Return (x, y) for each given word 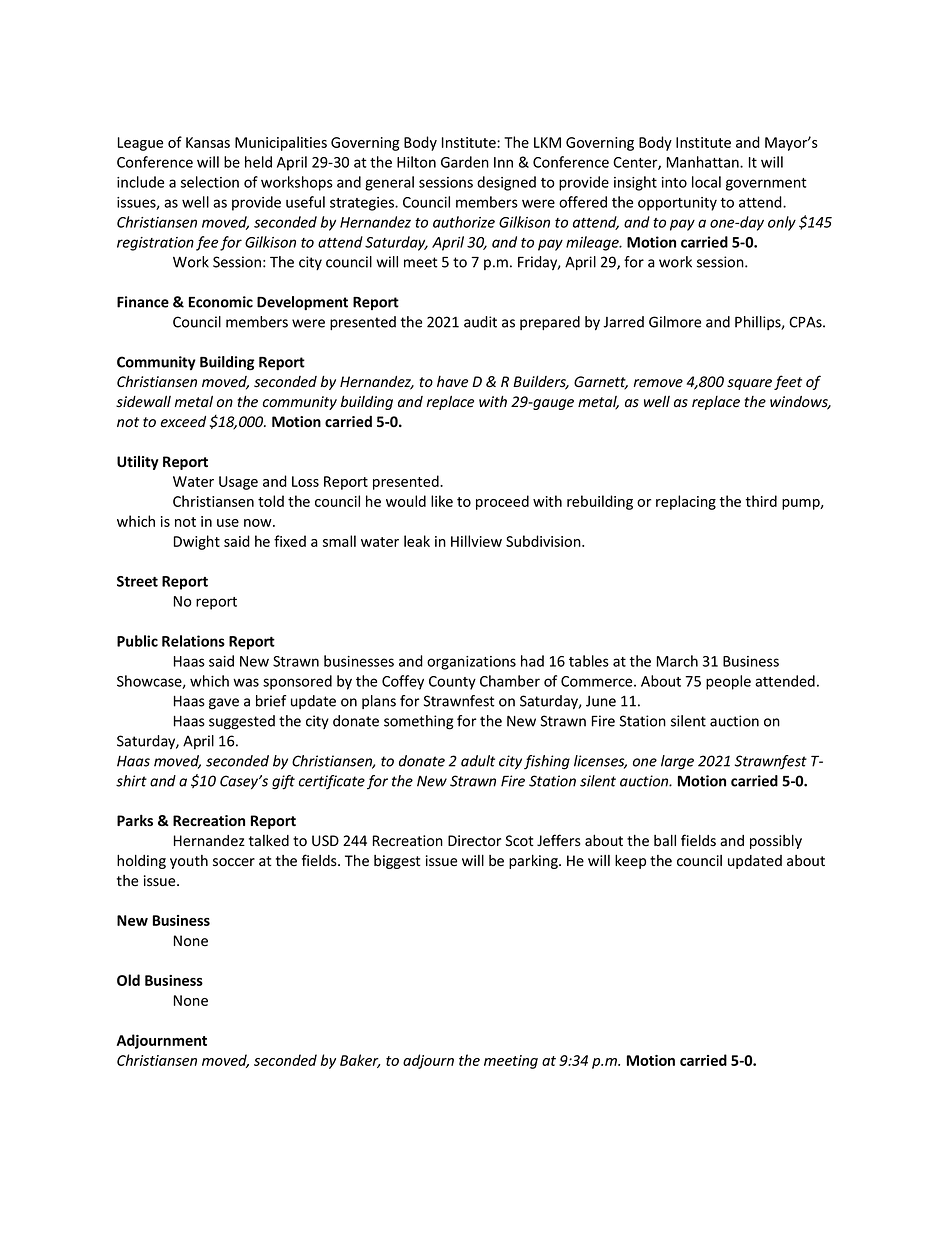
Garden (465, 162)
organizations (471, 663)
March (677, 661)
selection (210, 182)
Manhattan (704, 162)
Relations (193, 641)
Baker (360, 1061)
